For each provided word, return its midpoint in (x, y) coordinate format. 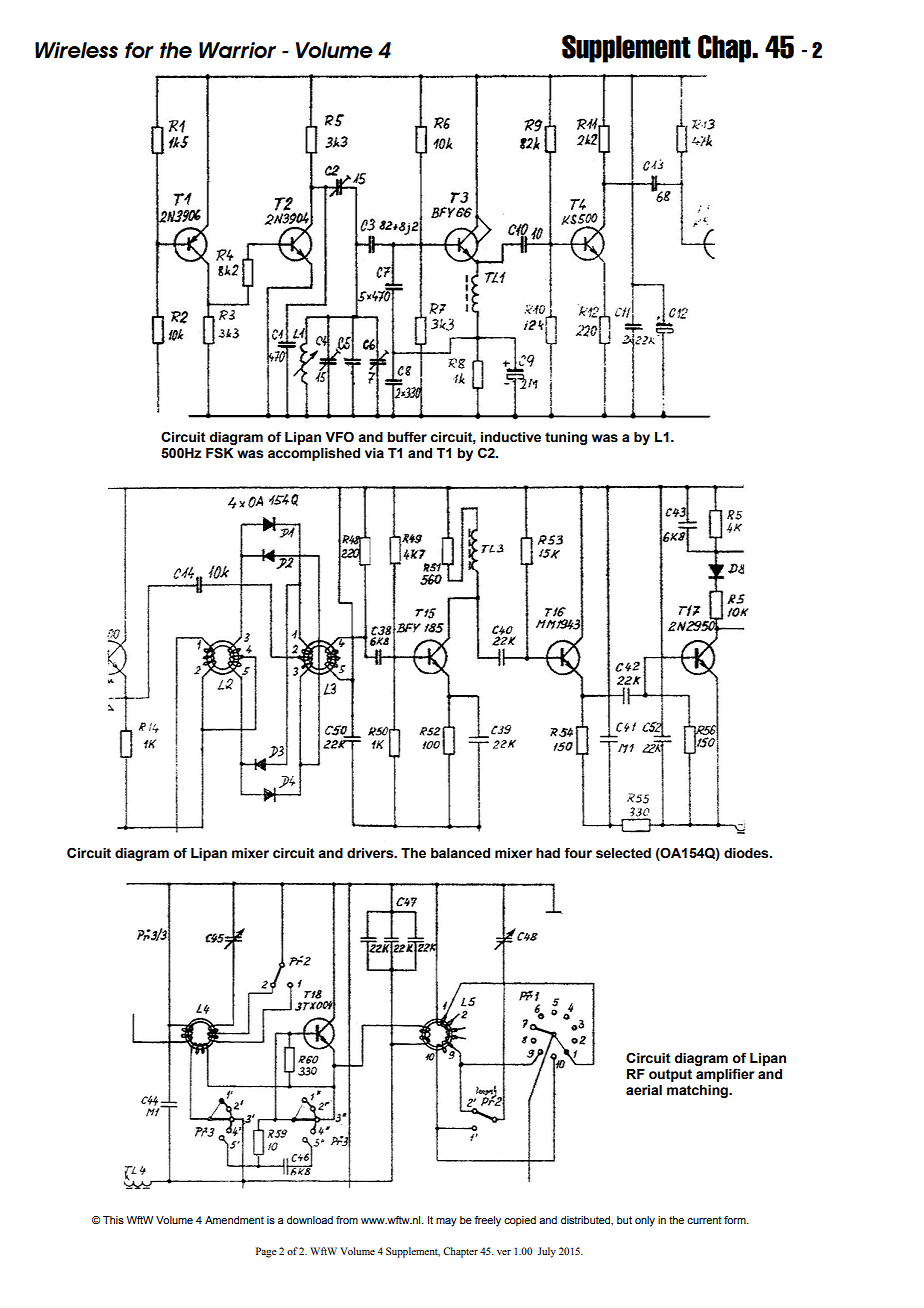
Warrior (237, 50)
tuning (566, 438)
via (374, 453)
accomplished (314, 454)
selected (623, 853)
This (113, 1220)
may (446, 1222)
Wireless (76, 50)
